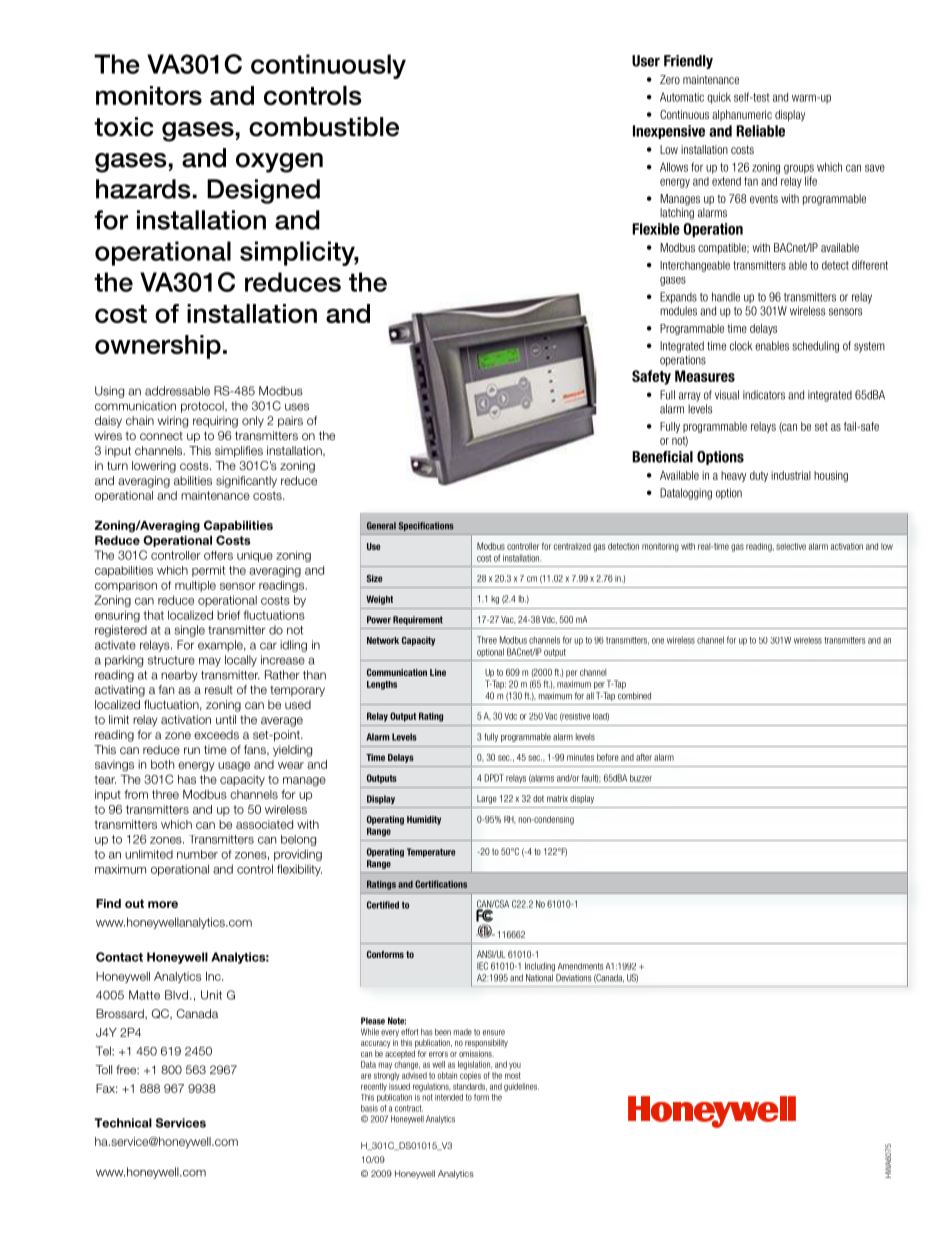 The width and height of the screenshot is (952, 1233). Describe the element at coordinates (149, 95) in the screenshot. I see `monitors` at that location.
